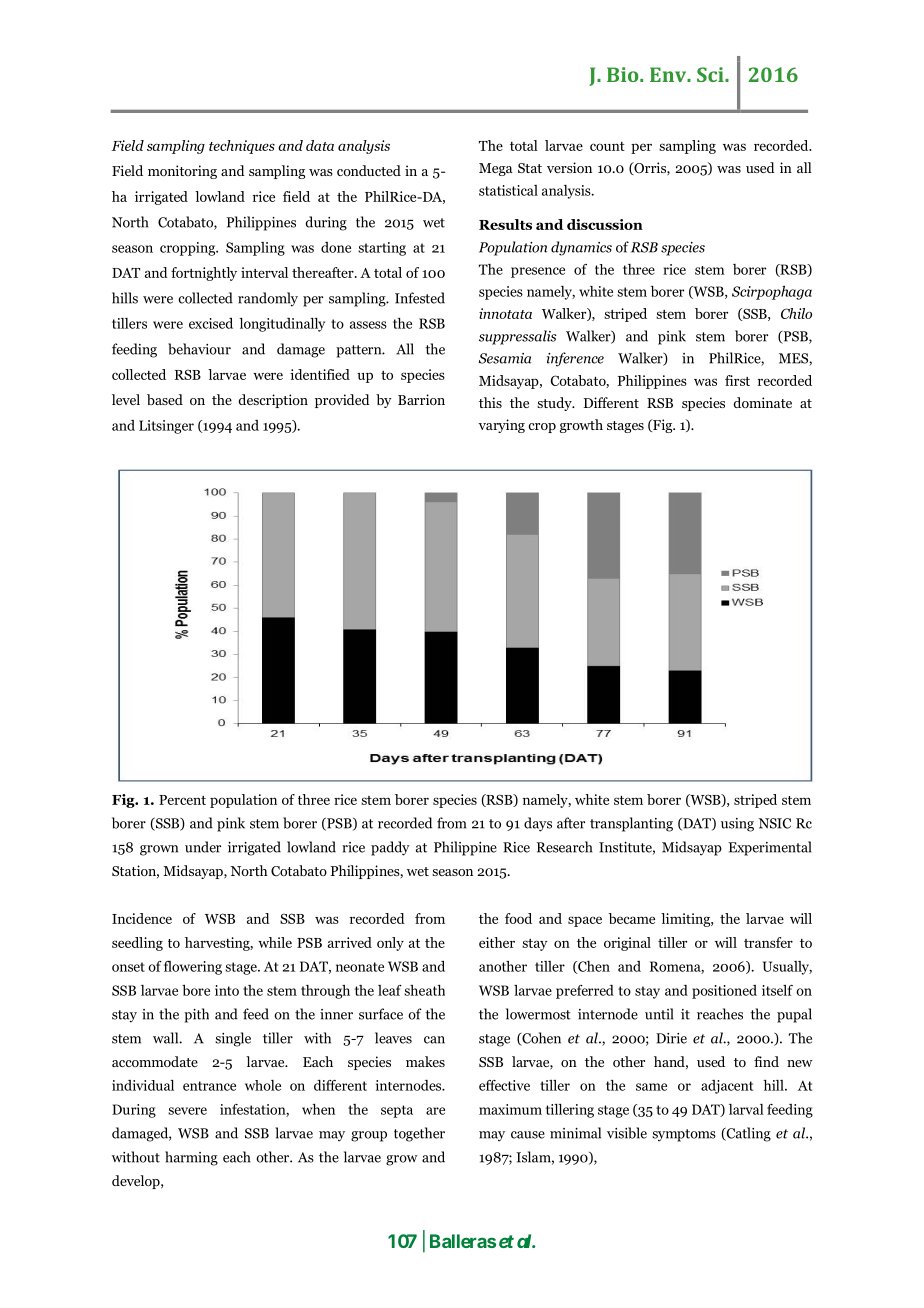 The image size is (924, 1308). Describe the element at coordinates (490, 402) in the screenshot. I see `this` at that location.
